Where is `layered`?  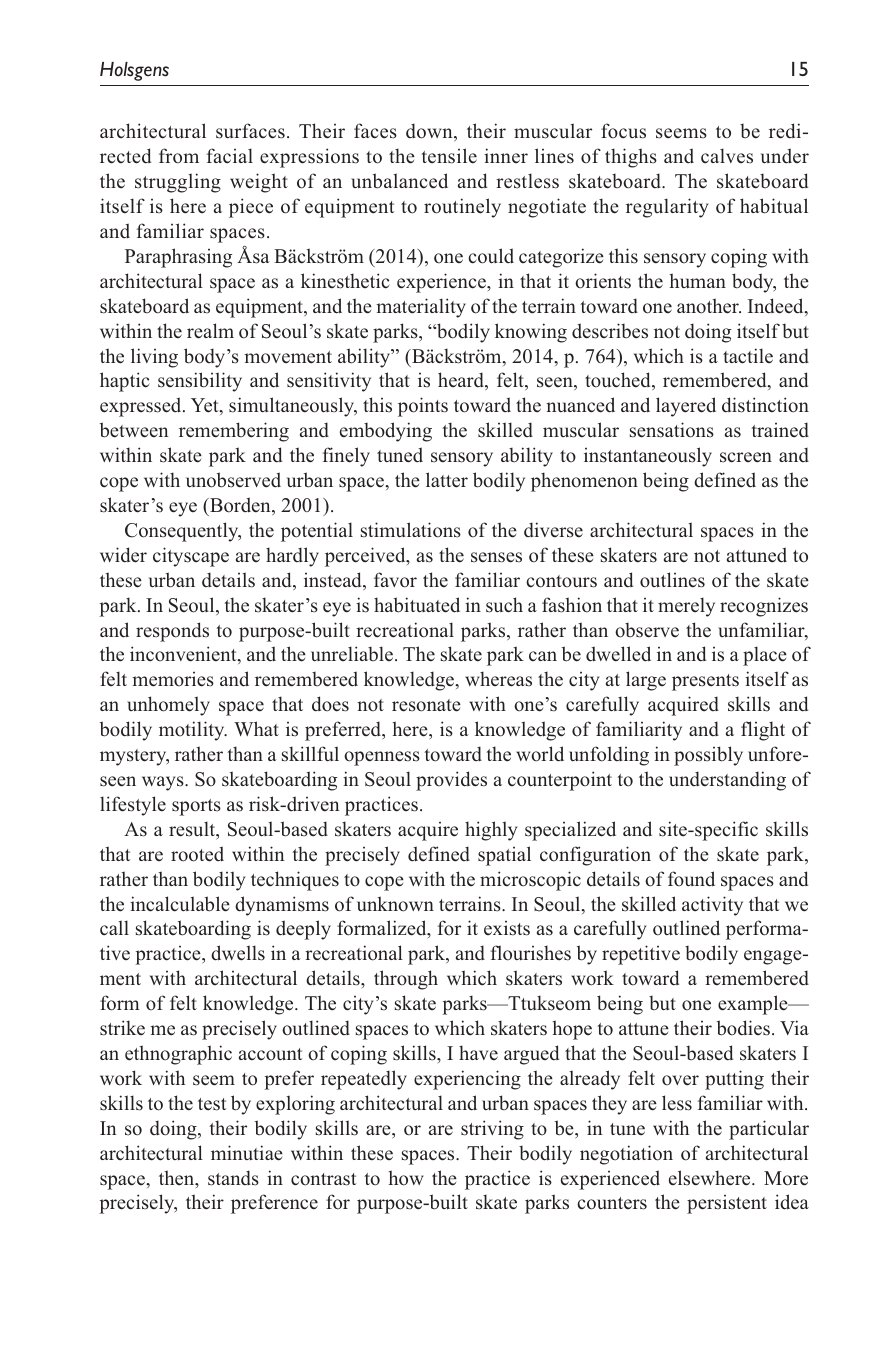 layered is located at coordinates (686, 407).
